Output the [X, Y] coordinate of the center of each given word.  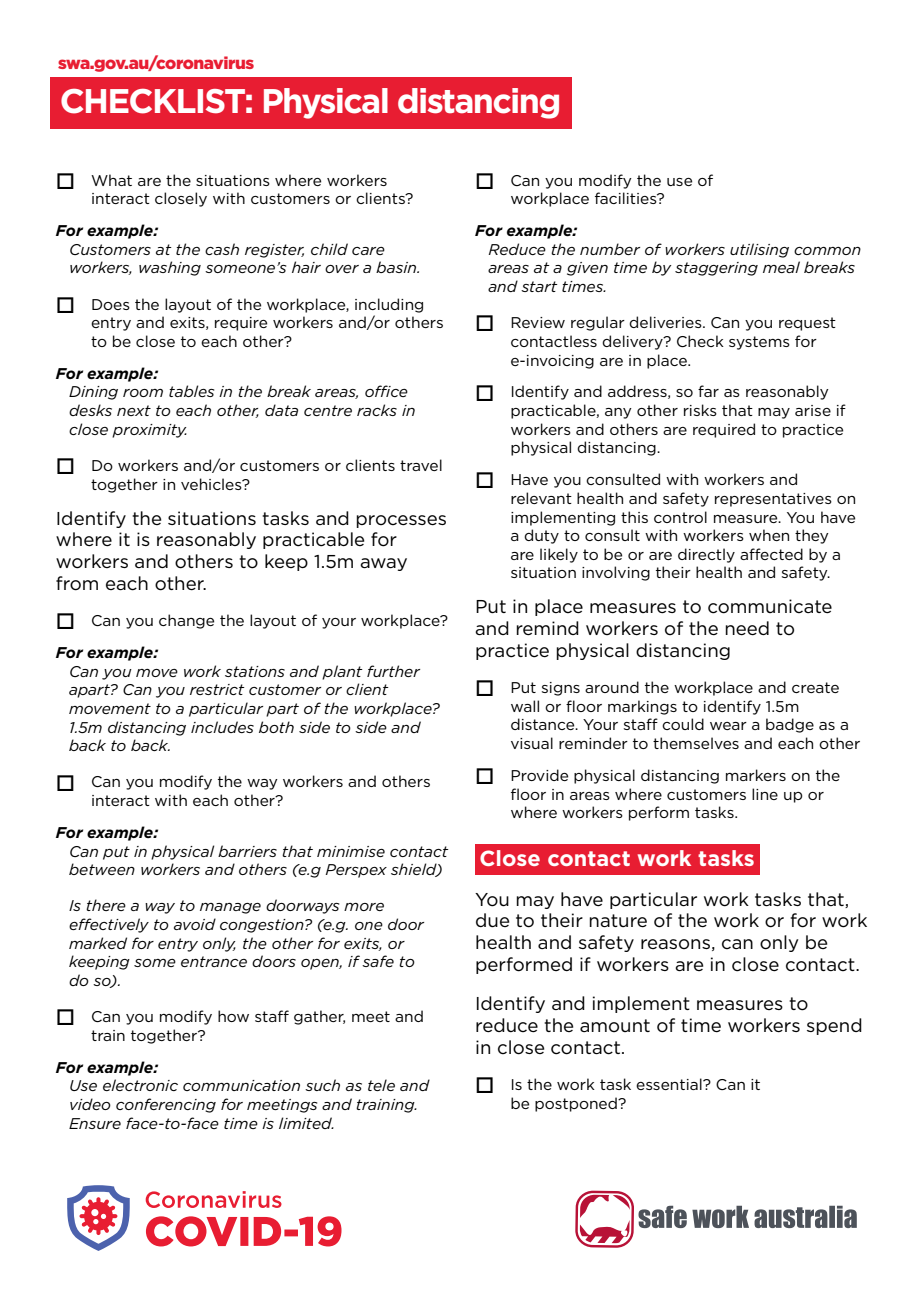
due [492, 920]
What [111, 180]
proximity [149, 431]
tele [381, 1085]
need [747, 628]
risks [700, 410]
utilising [759, 250]
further [393, 671]
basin [397, 267]
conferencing [166, 1105]
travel [421, 465]
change [186, 621]
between [102, 869]
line [765, 794]
